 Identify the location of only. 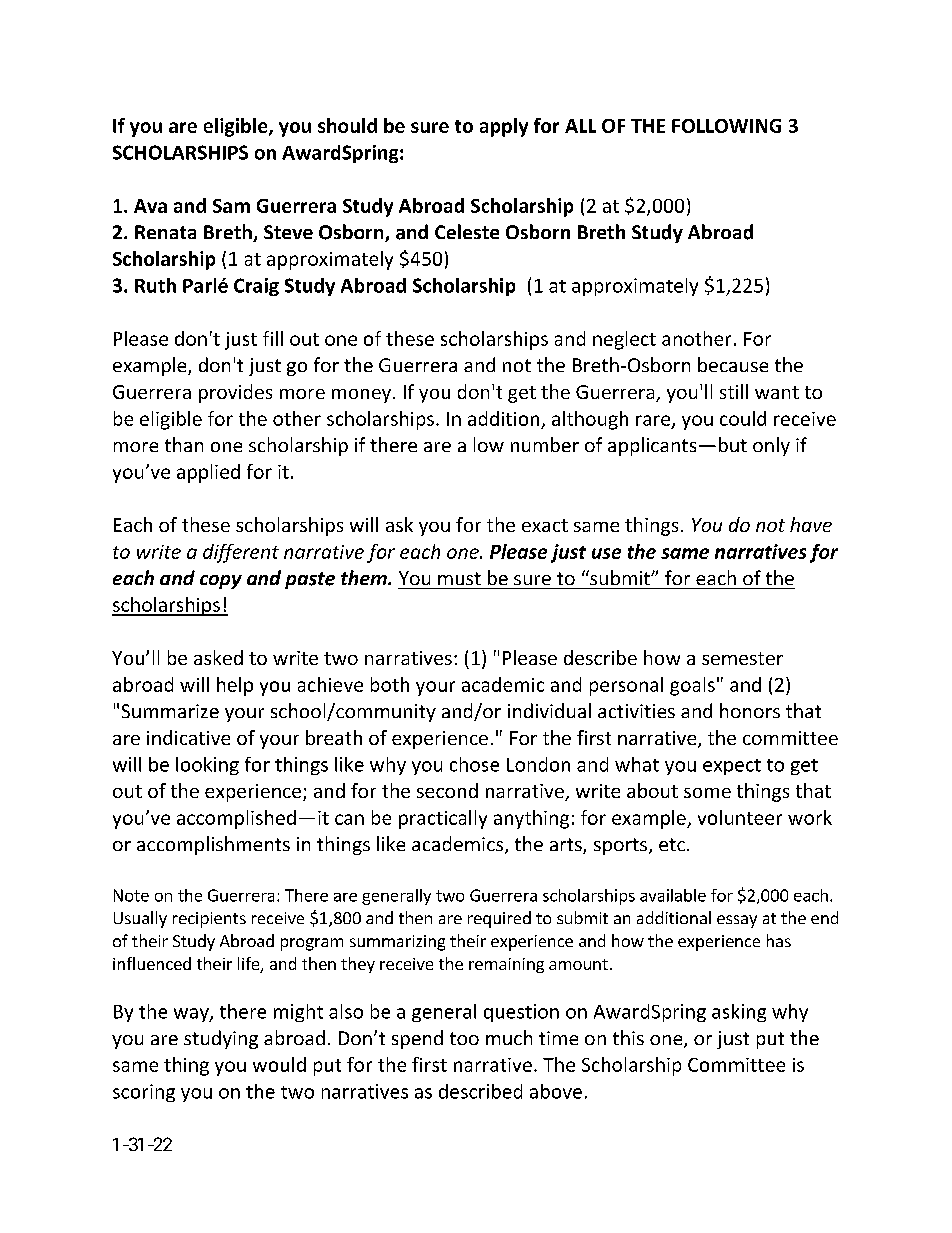
(771, 446).
